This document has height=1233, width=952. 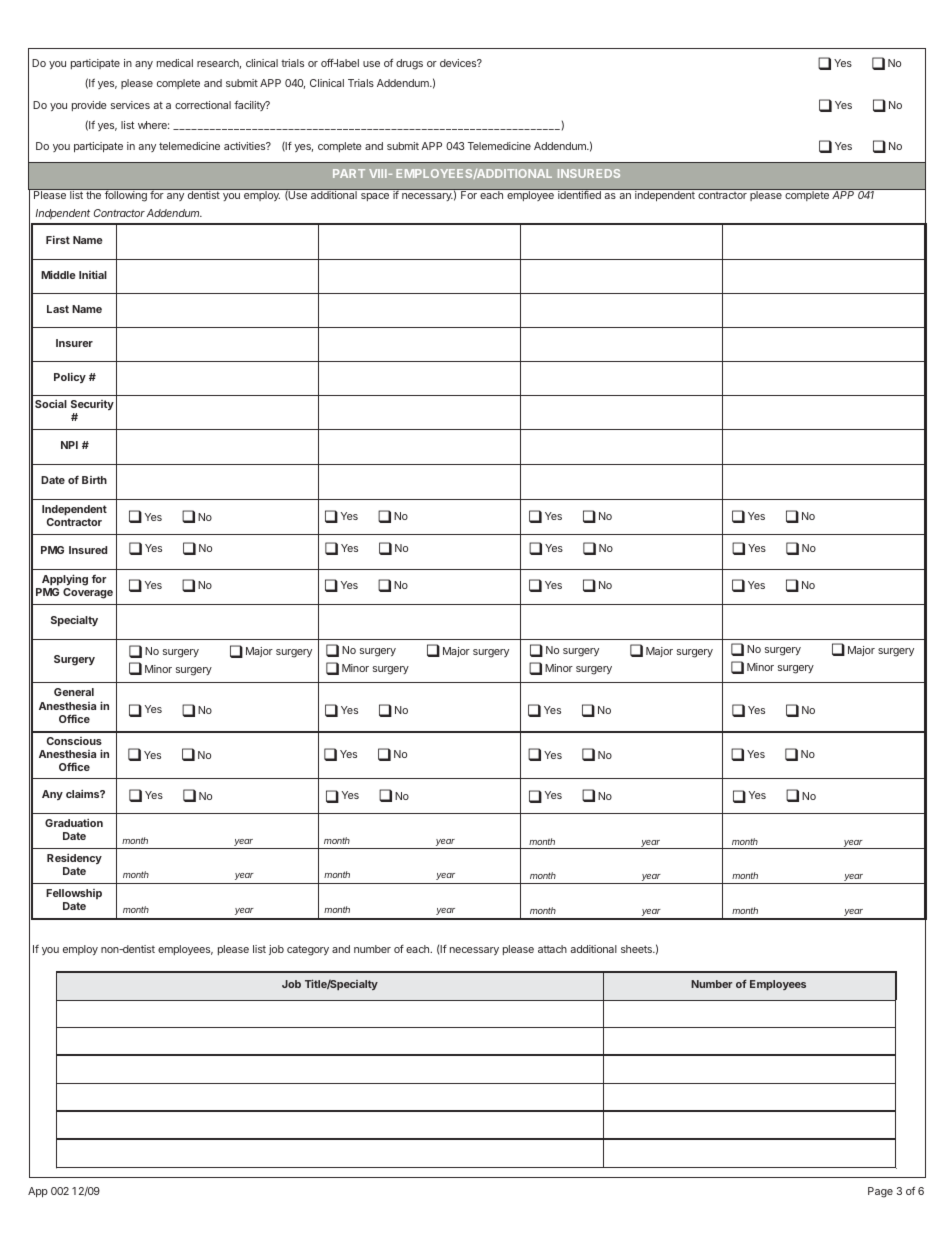 What do you see at coordinates (409, 64) in the document?
I see `drugs` at bounding box center [409, 64].
